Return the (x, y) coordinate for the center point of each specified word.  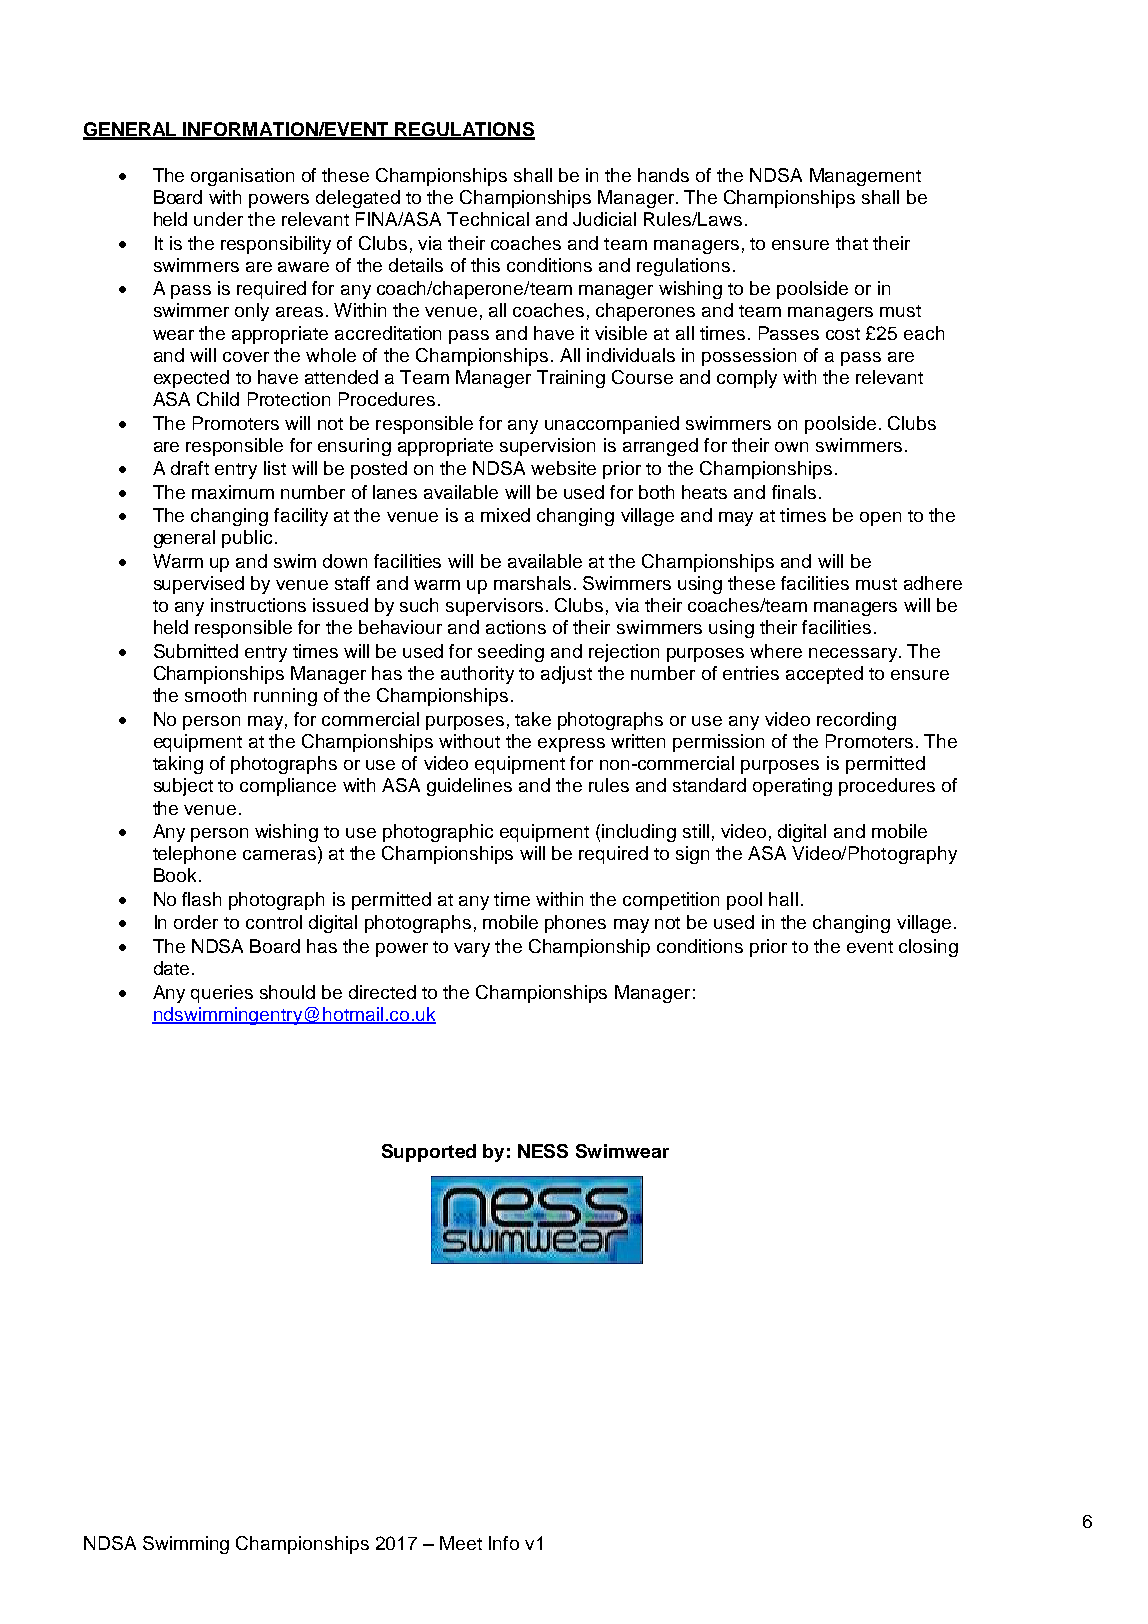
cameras (279, 855)
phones (575, 924)
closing (928, 948)
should (287, 992)
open (880, 519)
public (247, 539)
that (852, 243)
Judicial (604, 219)
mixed (505, 515)
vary (472, 950)
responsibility (276, 245)
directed (382, 992)
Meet (461, 1543)
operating (792, 787)
